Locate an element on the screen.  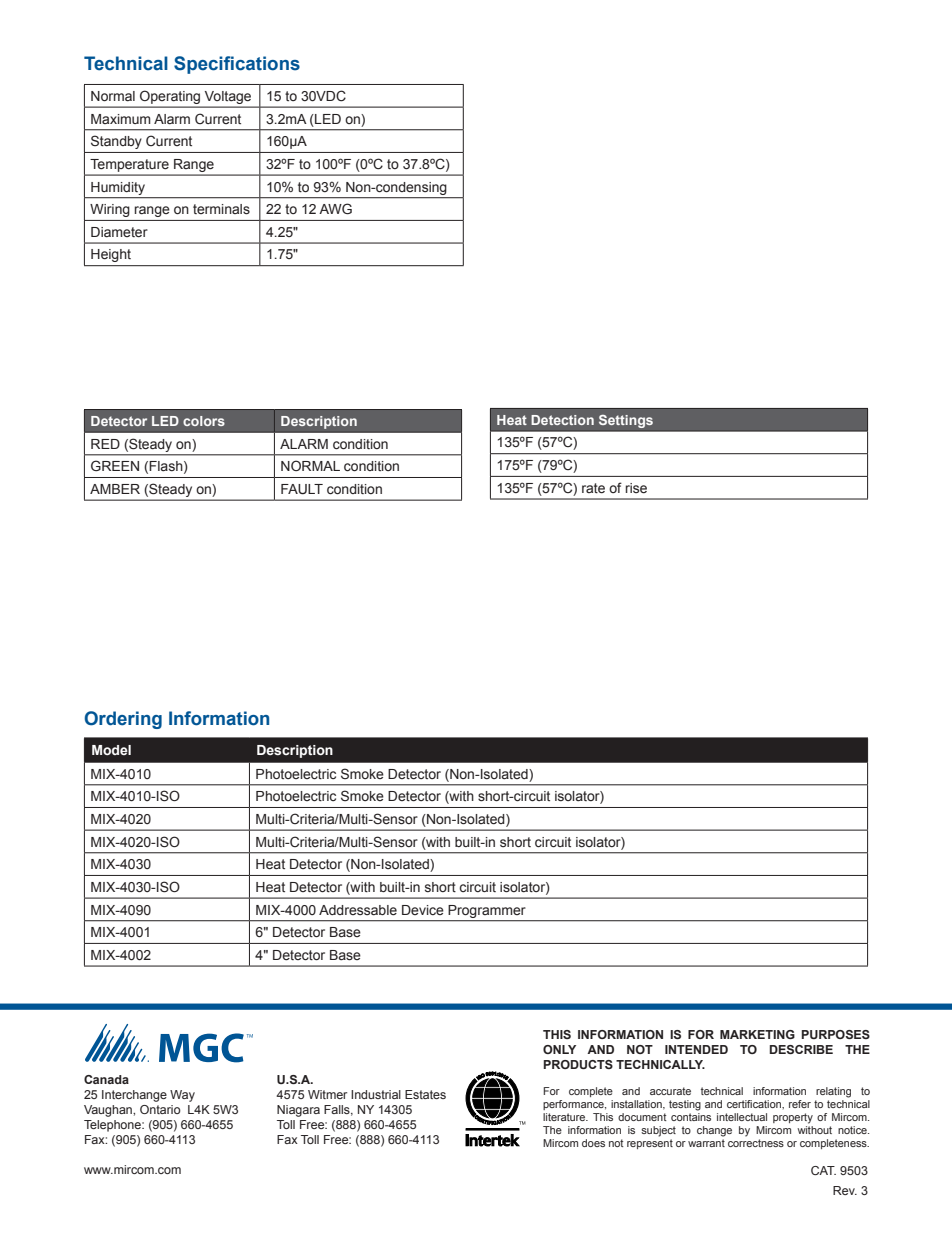
Programmer is located at coordinates (487, 911).
